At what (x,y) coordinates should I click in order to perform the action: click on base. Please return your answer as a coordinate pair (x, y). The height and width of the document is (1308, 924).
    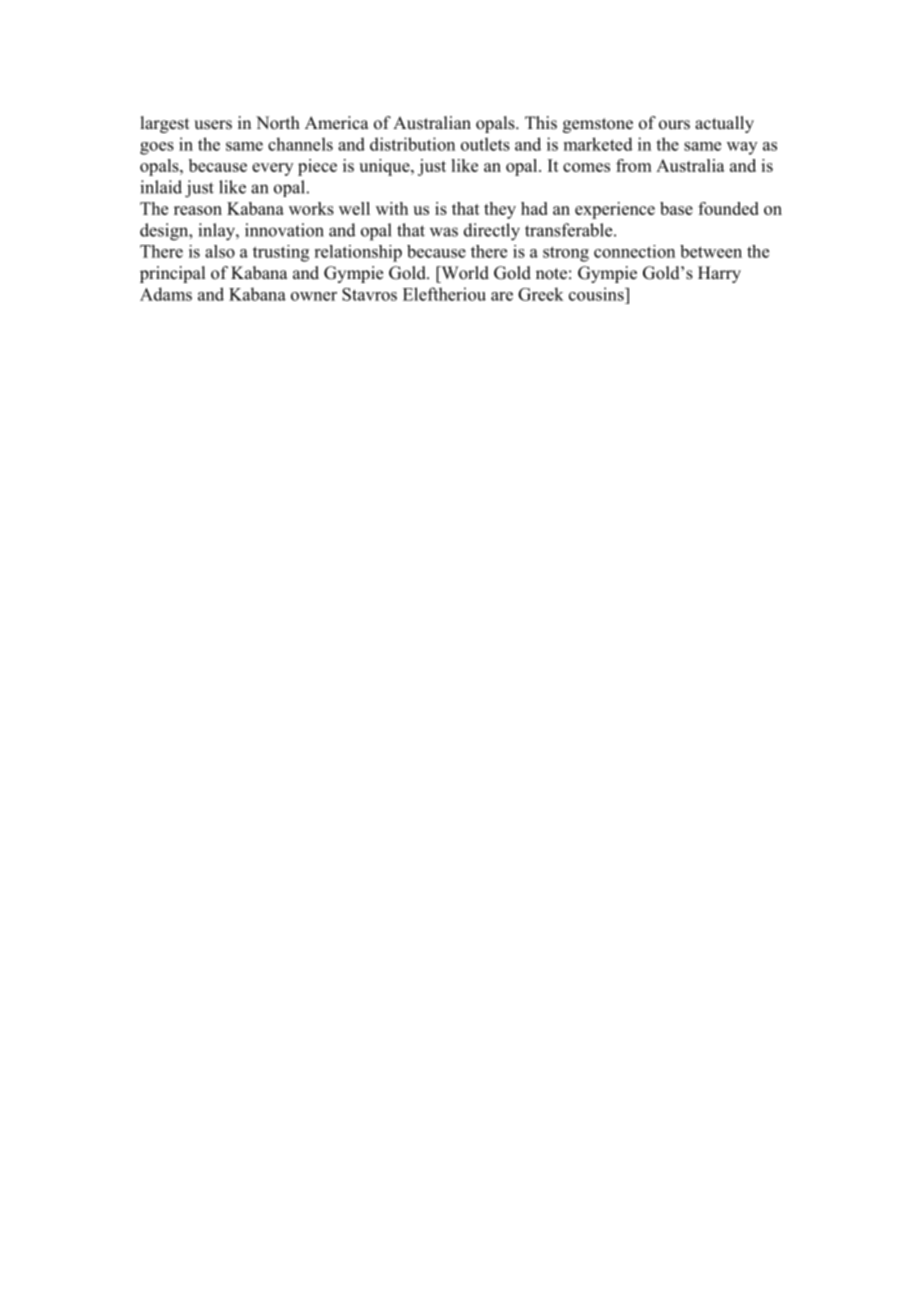
    Looking at the image, I should click on (676, 208).
